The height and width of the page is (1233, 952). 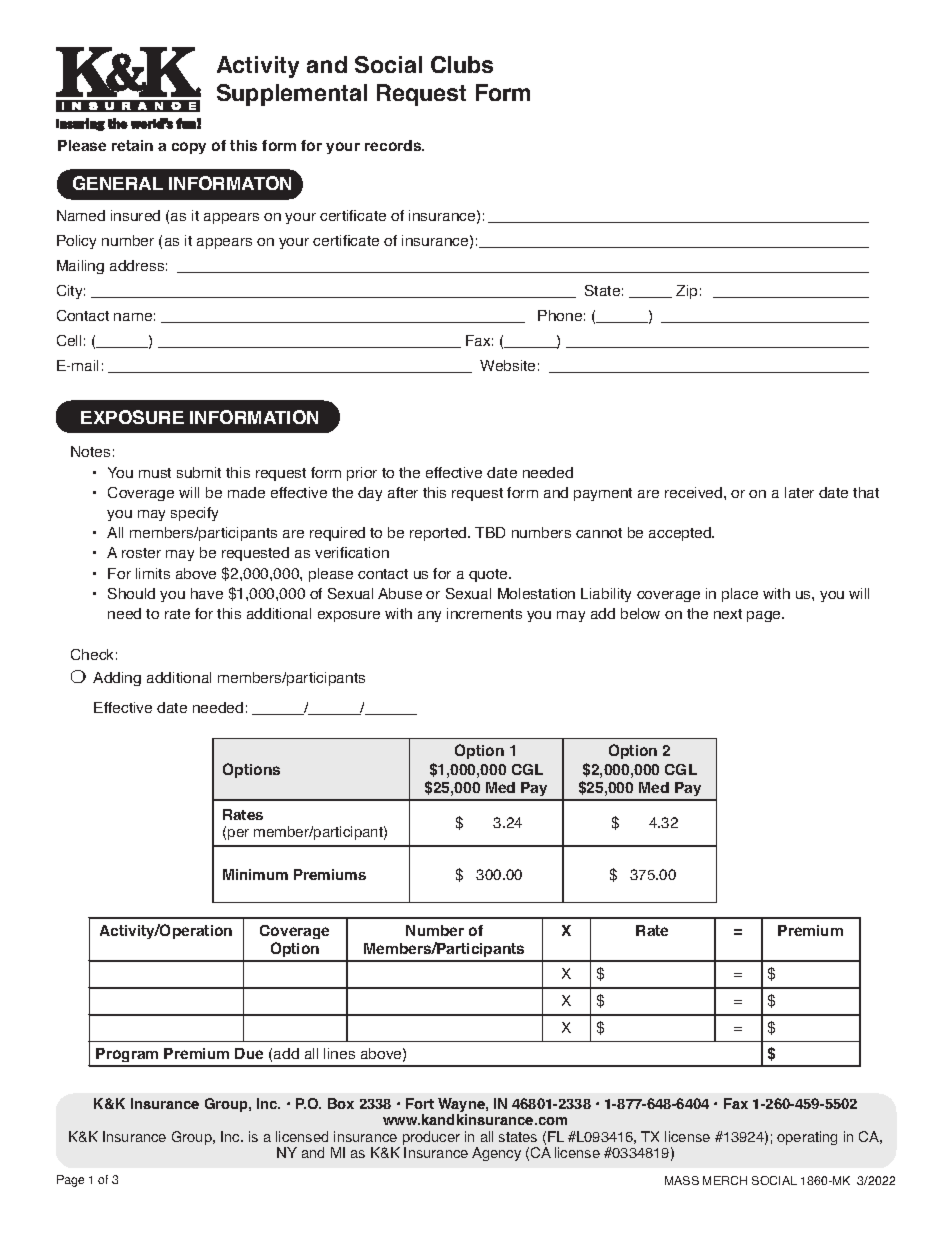 What do you see at coordinates (695, 492) in the page?
I see `received` at bounding box center [695, 492].
